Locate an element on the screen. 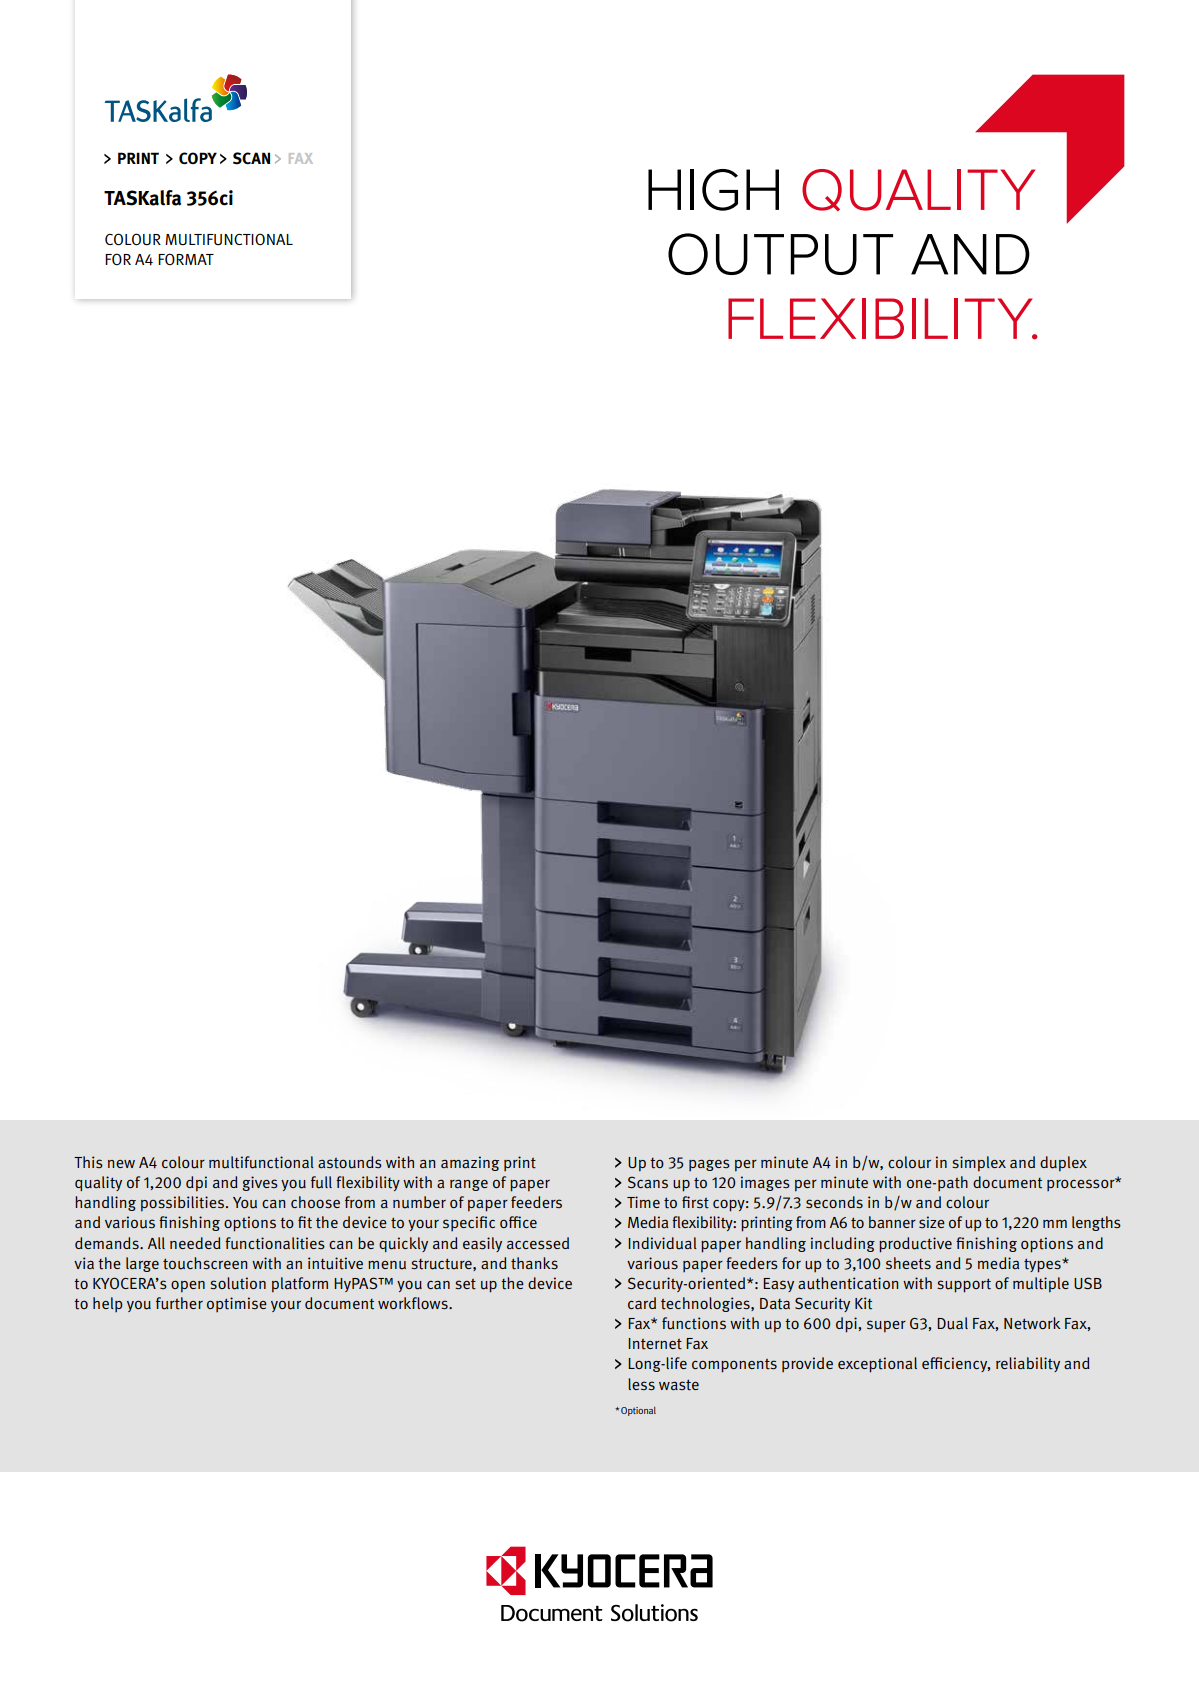 The height and width of the screenshot is (1696, 1199). Internet is located at coordinates (655, 1344).
